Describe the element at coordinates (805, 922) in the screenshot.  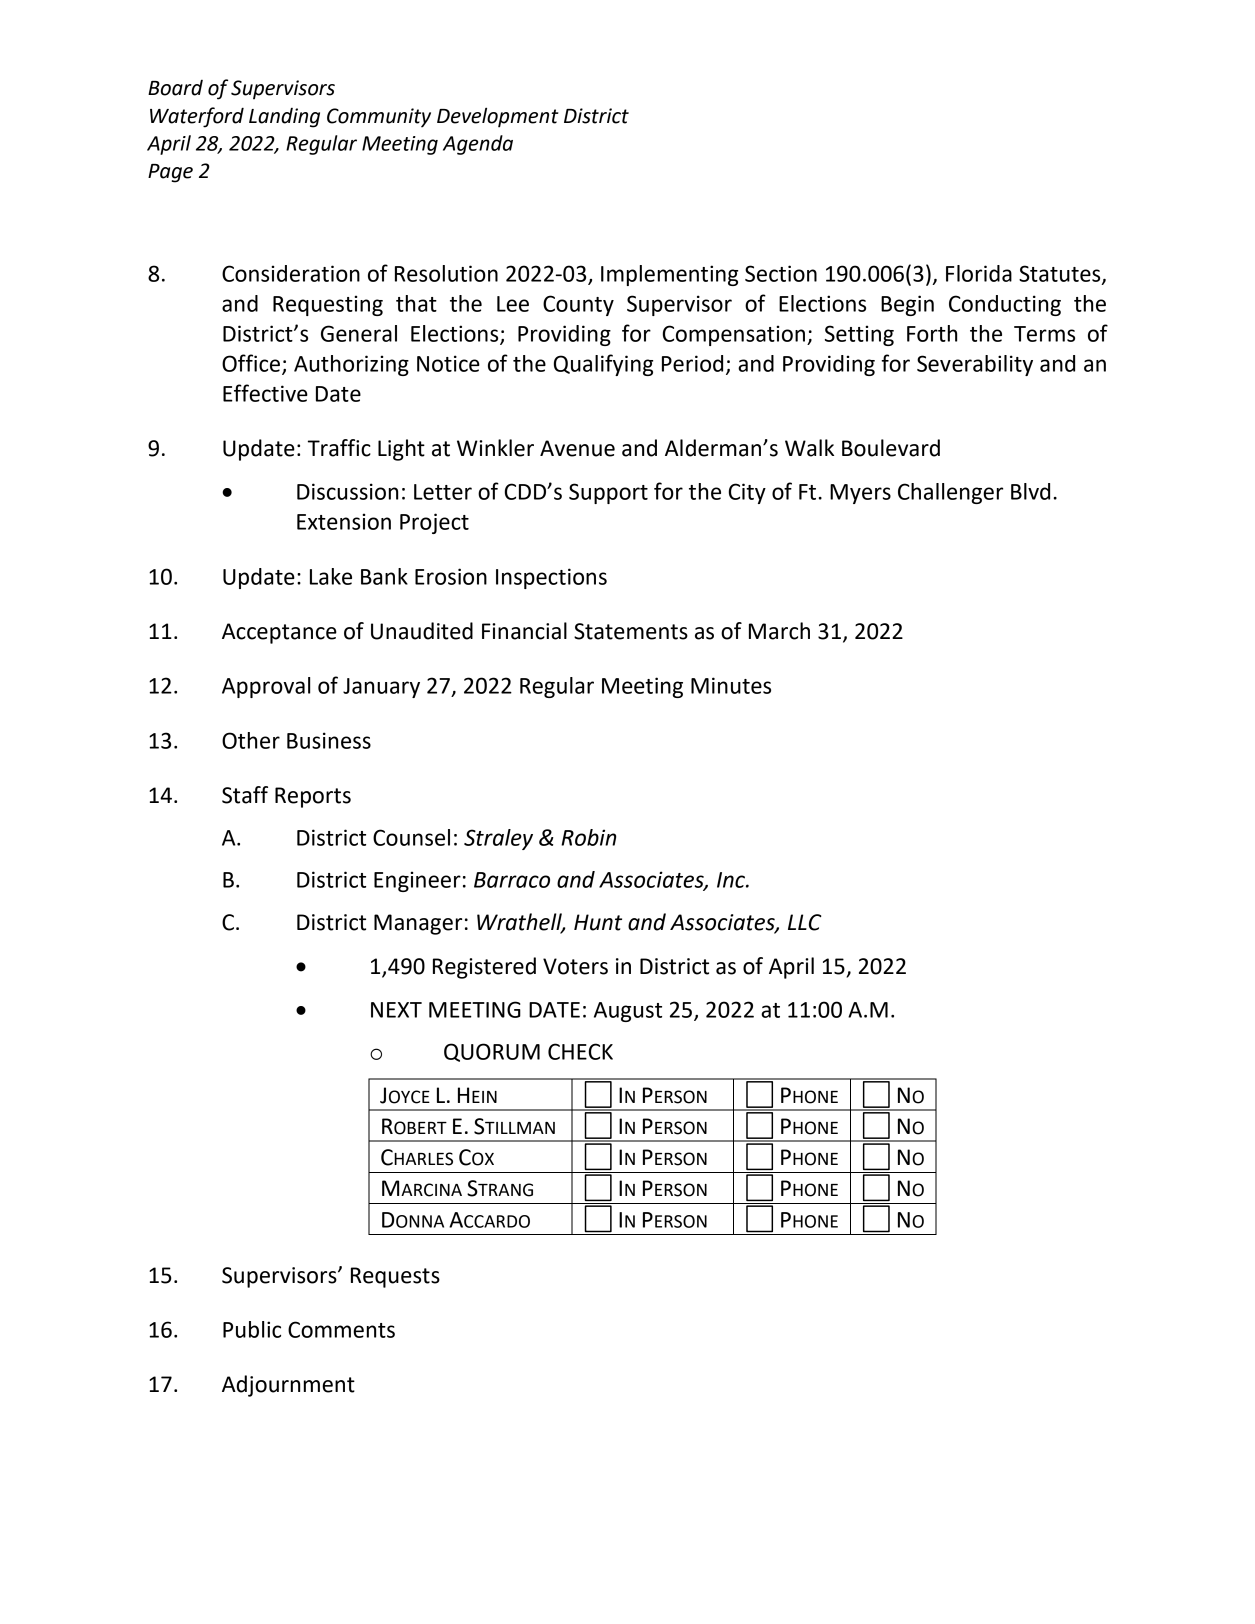
I see `LLC` at that location.
